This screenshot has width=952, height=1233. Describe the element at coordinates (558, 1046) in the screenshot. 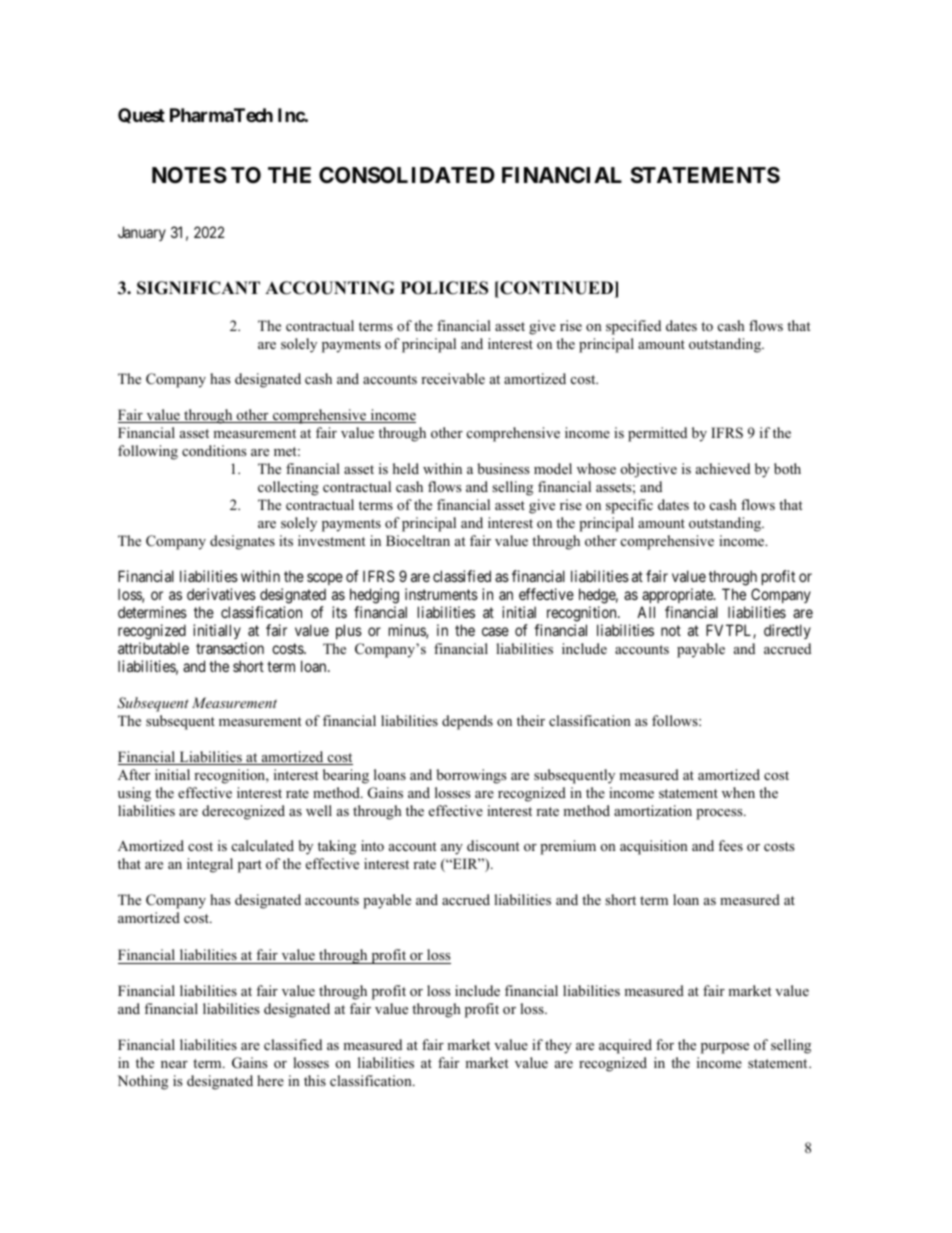

I see `they` at that location.
